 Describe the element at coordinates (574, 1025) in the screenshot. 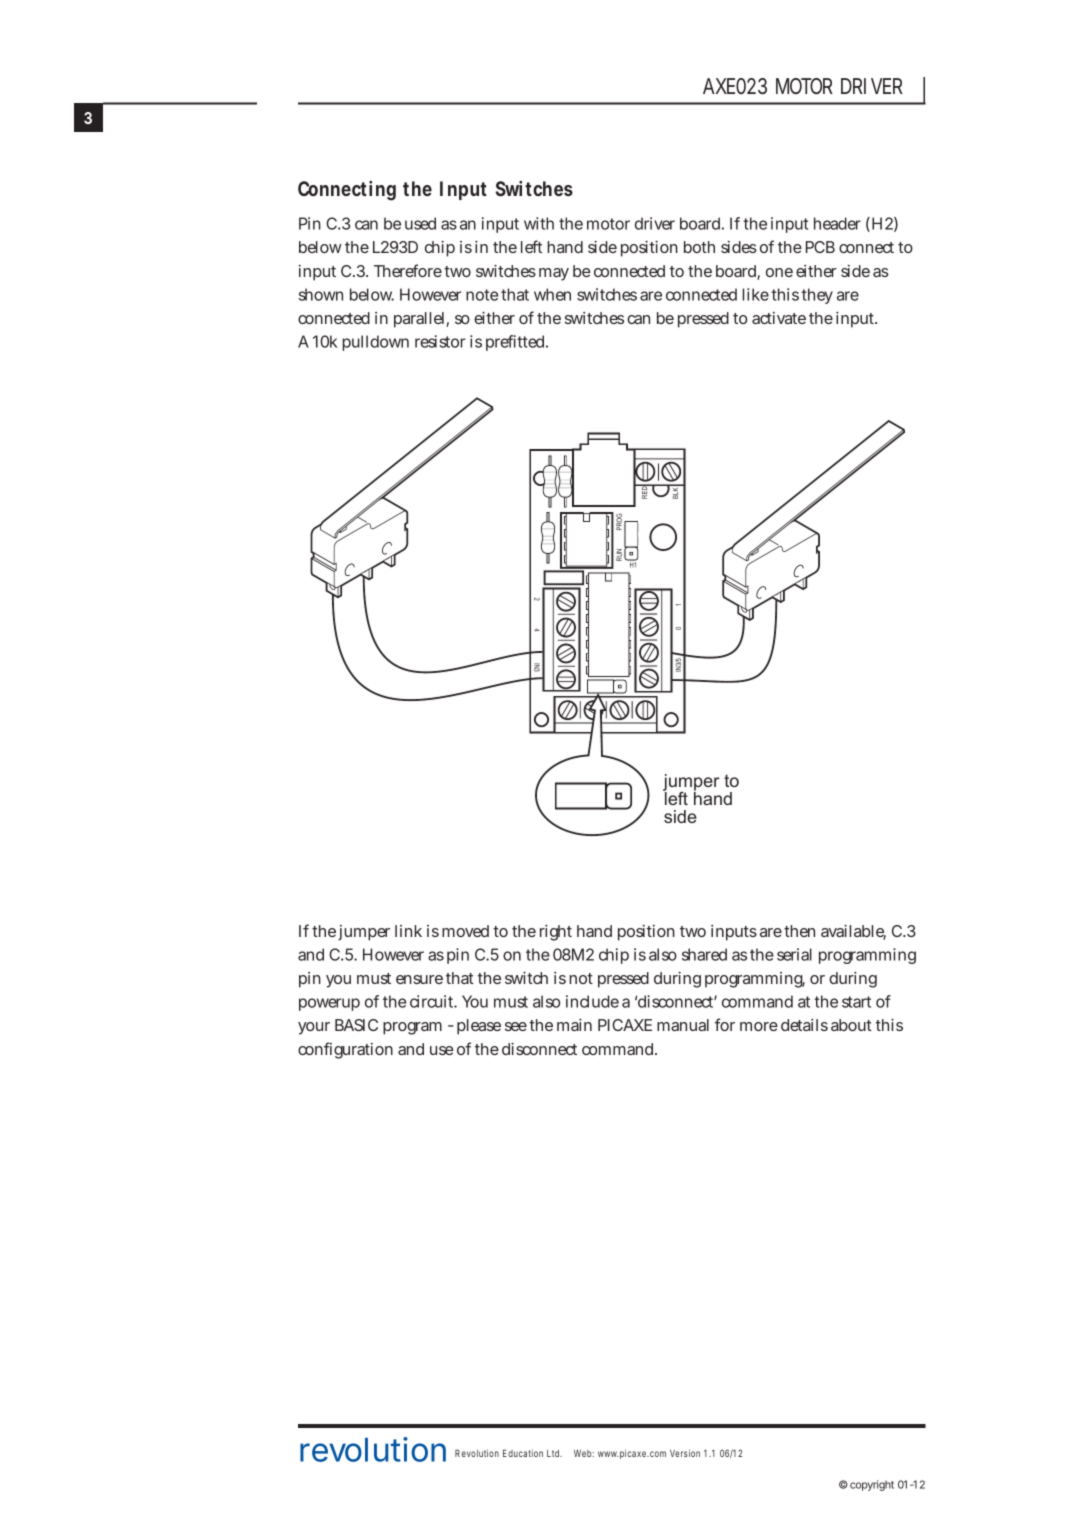

I see `main` at that location.
